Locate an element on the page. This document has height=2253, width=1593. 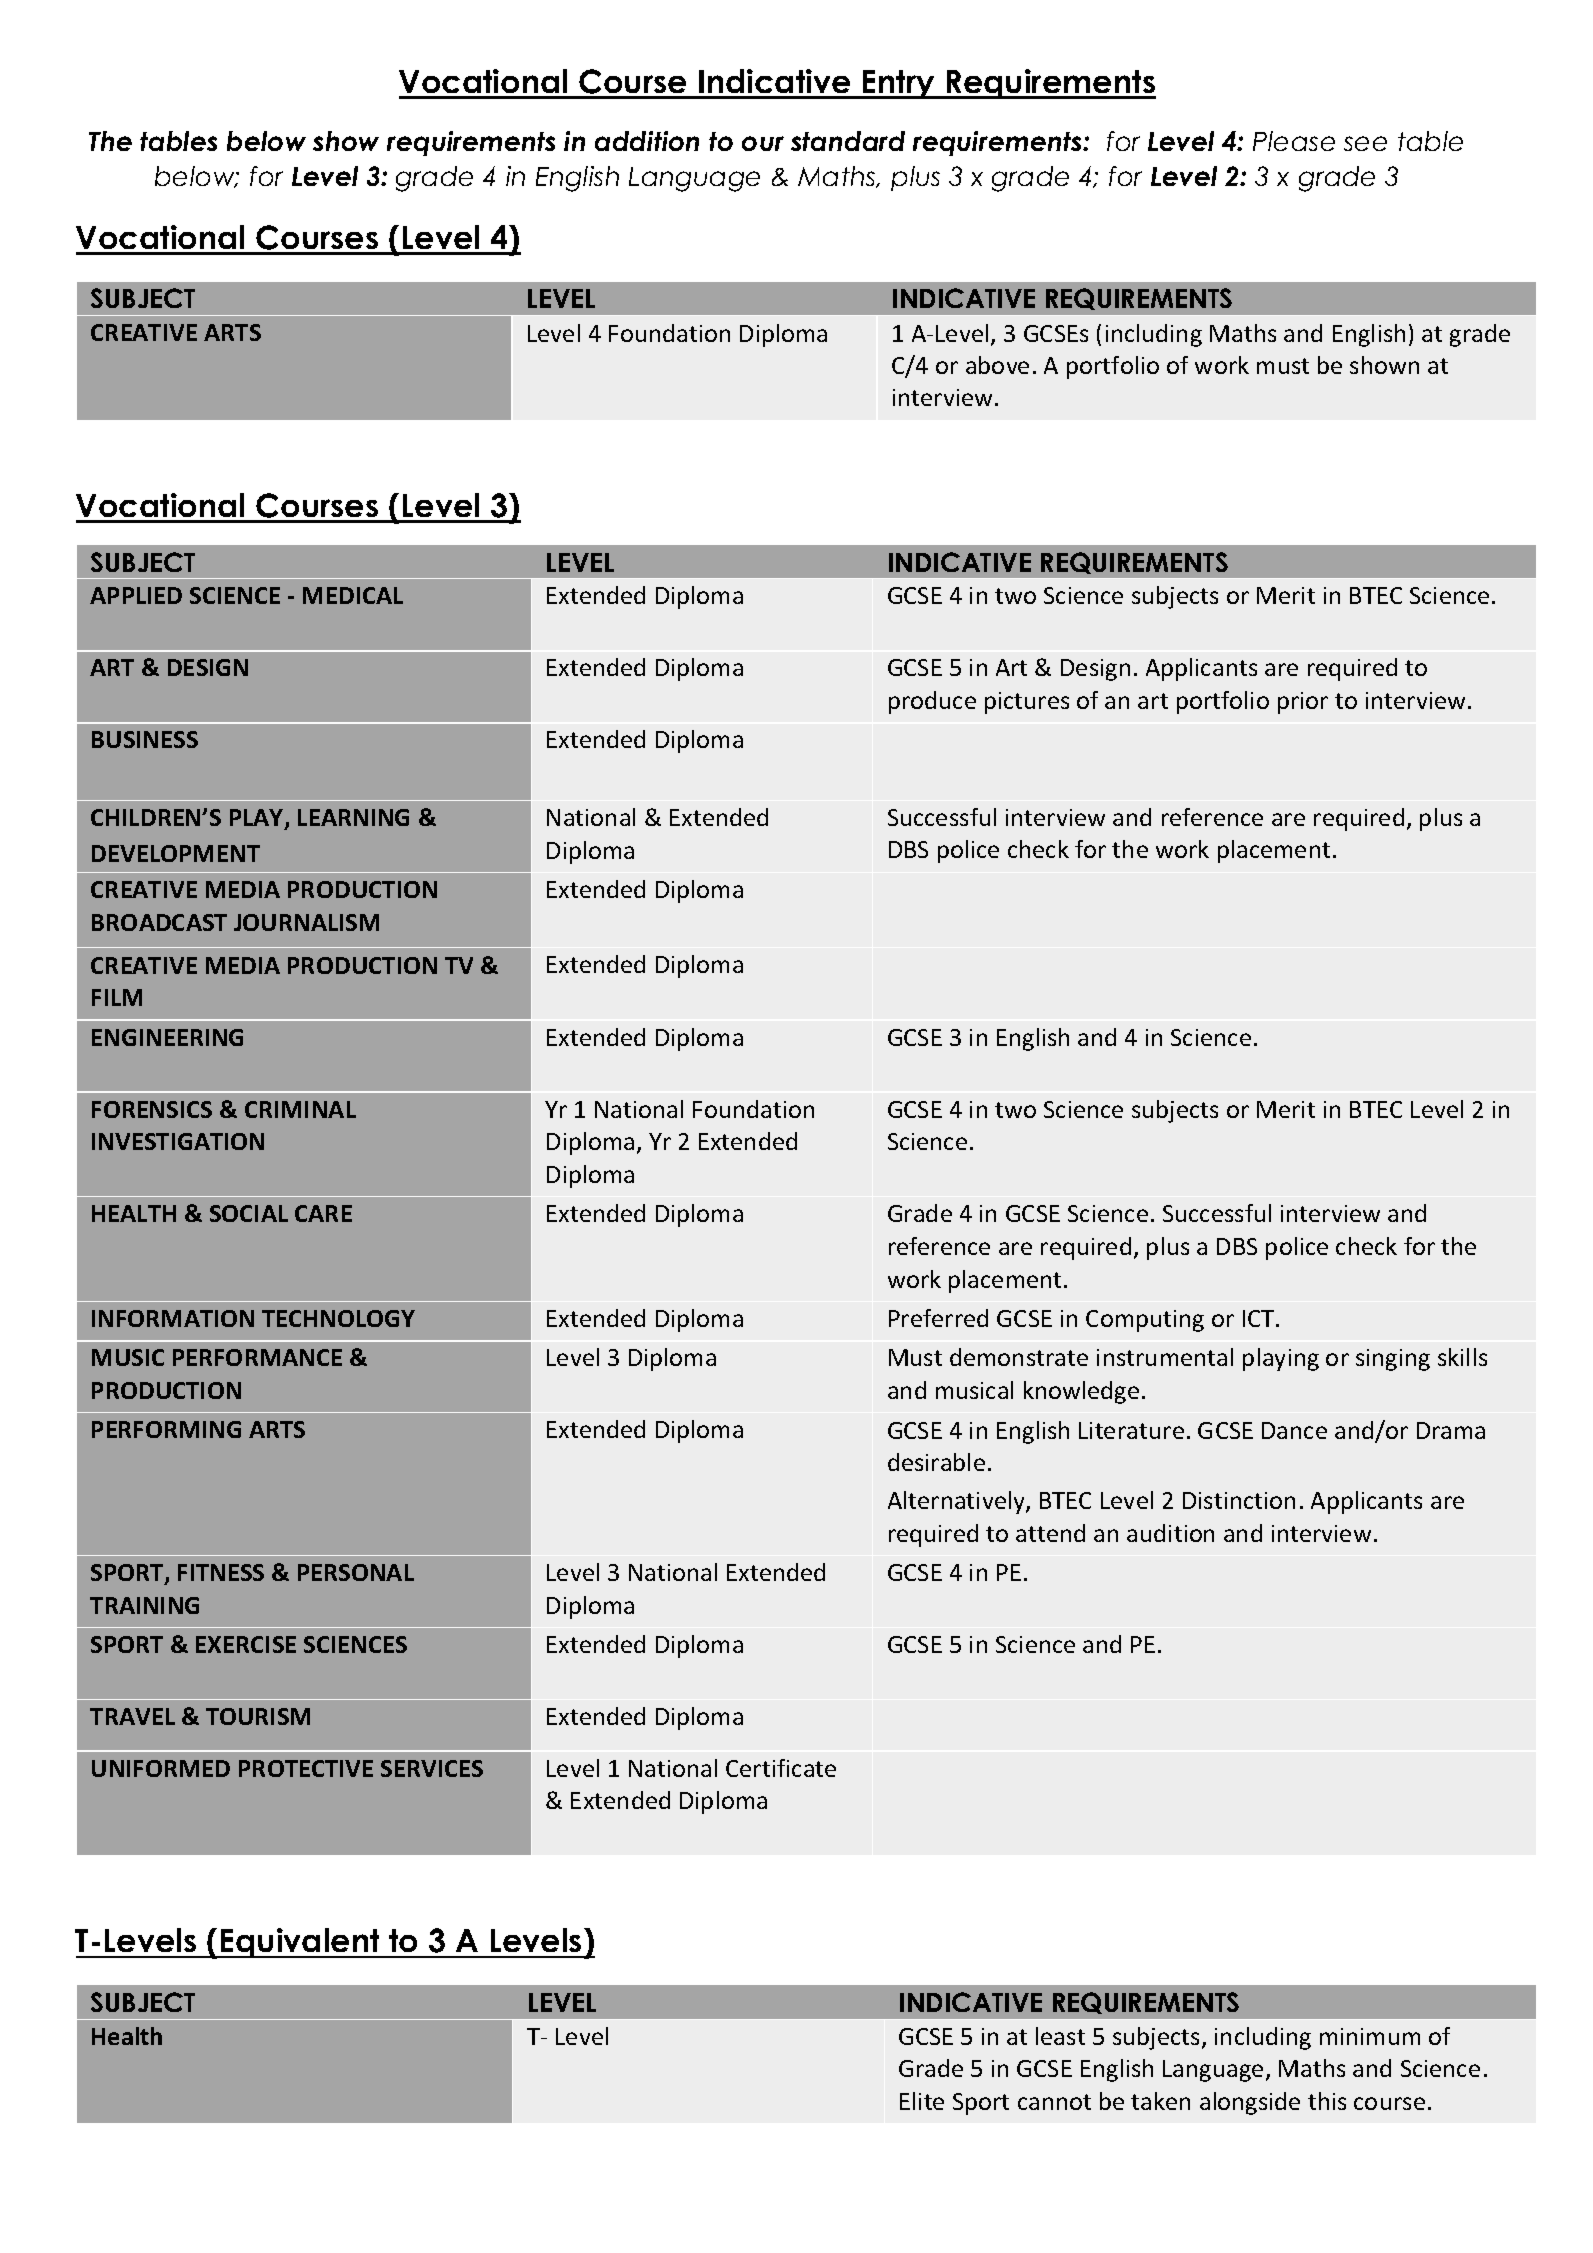
desirable is located at coordinates (936, 1462).
